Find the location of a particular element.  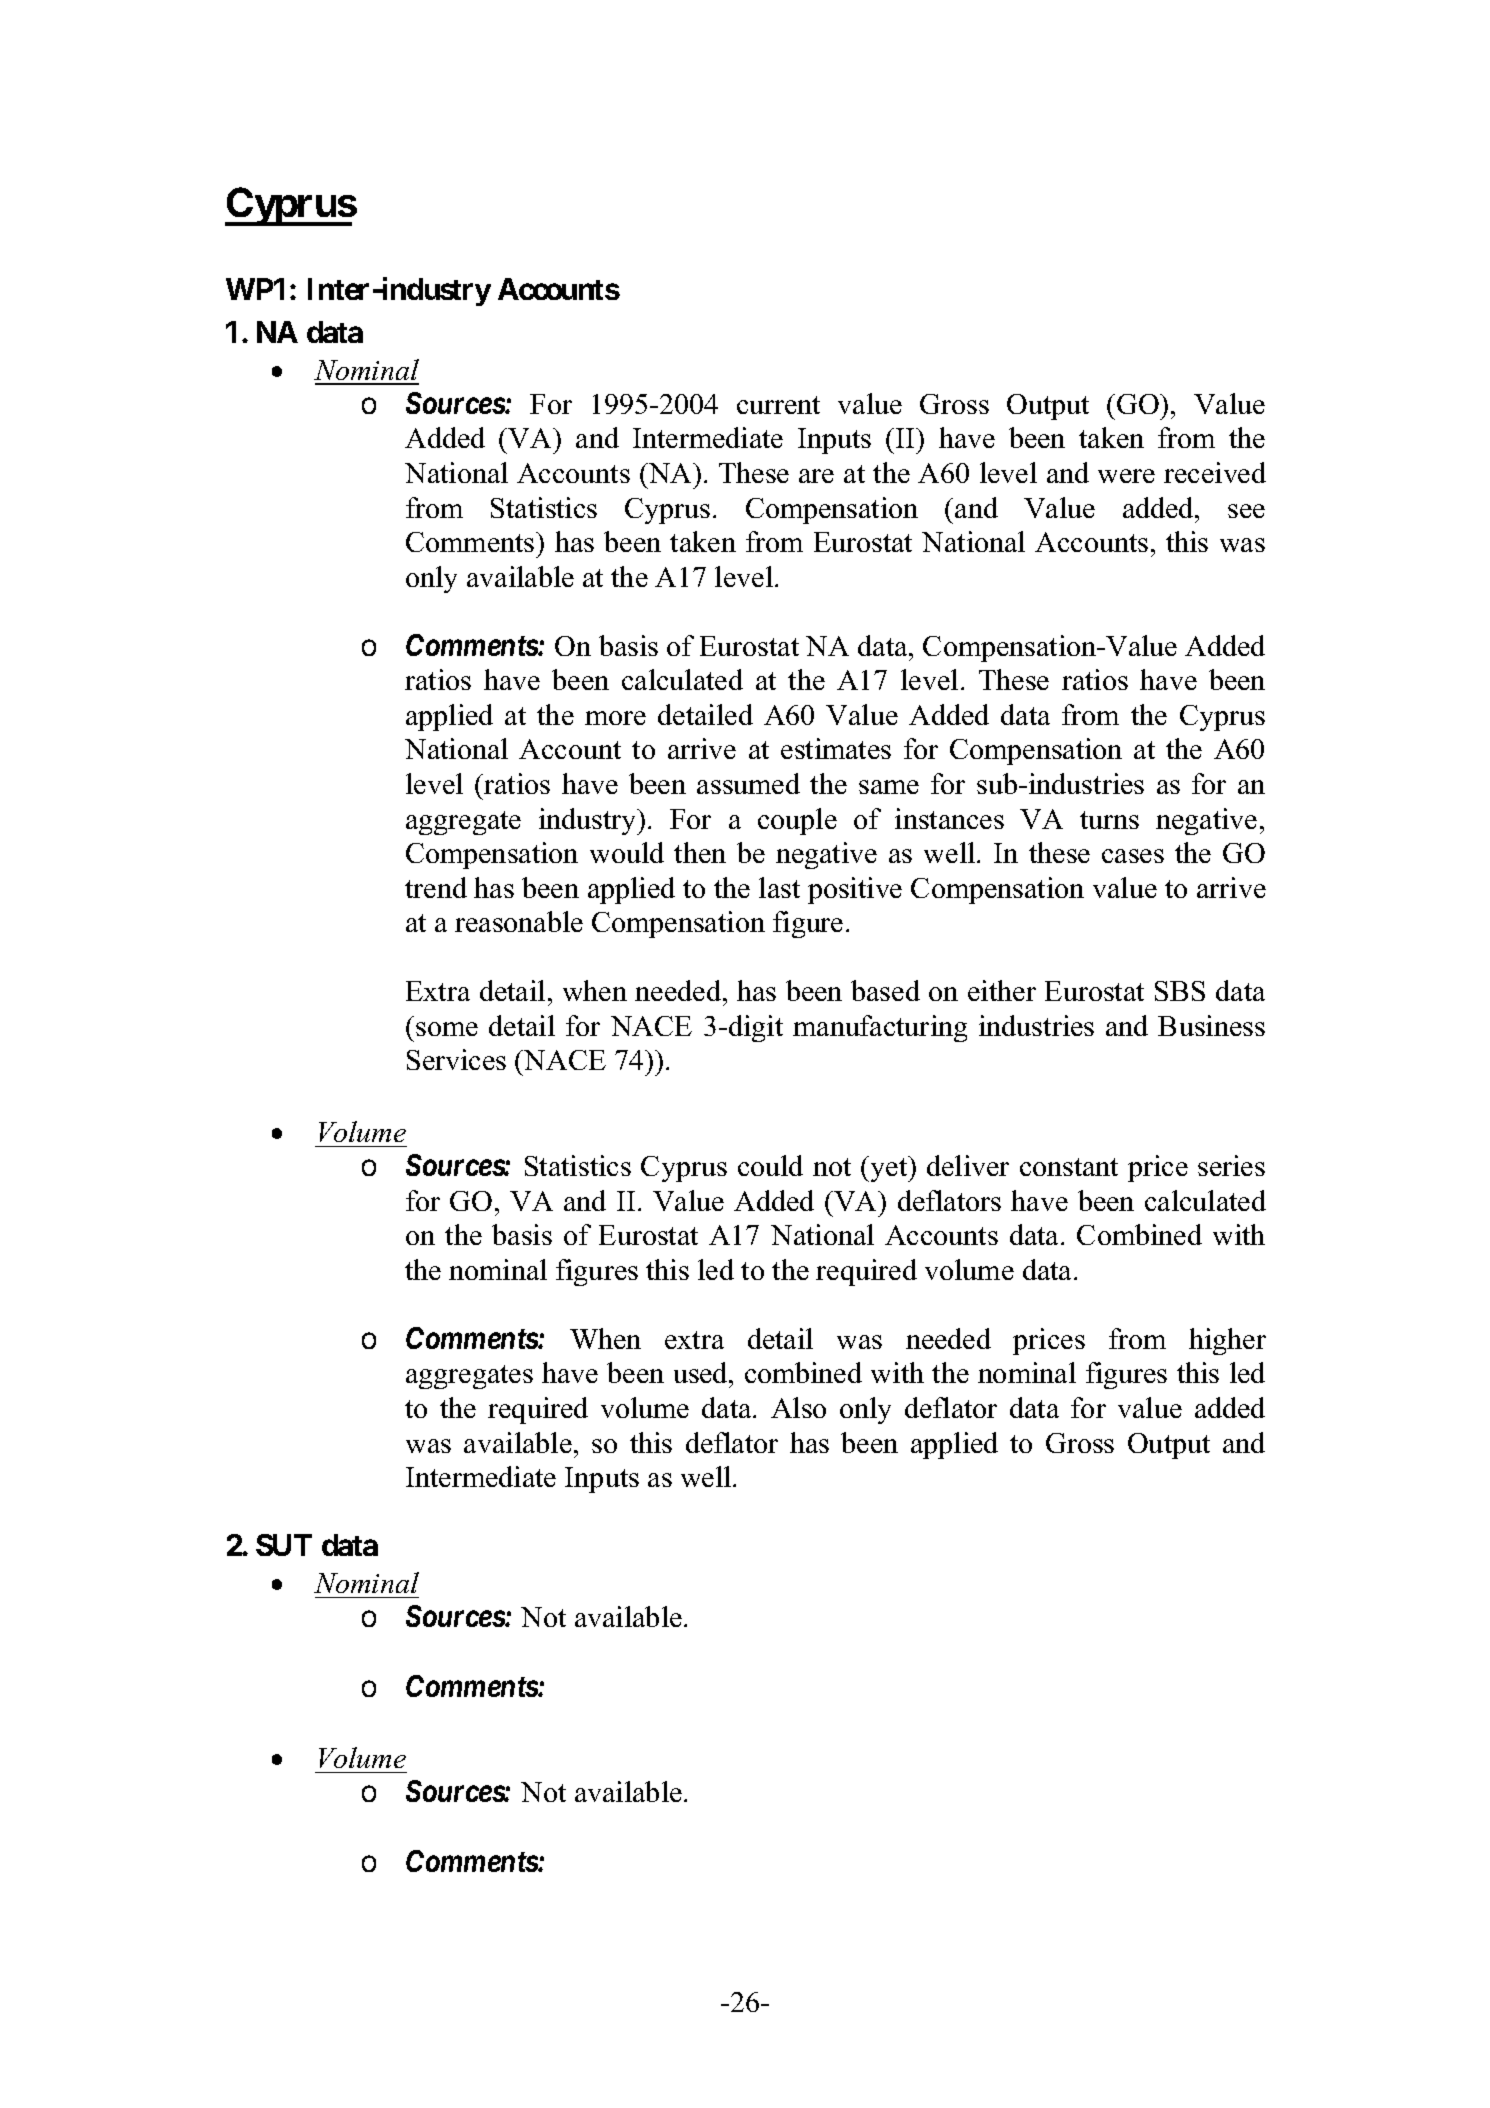

current is located at coordinates (778, 405).
